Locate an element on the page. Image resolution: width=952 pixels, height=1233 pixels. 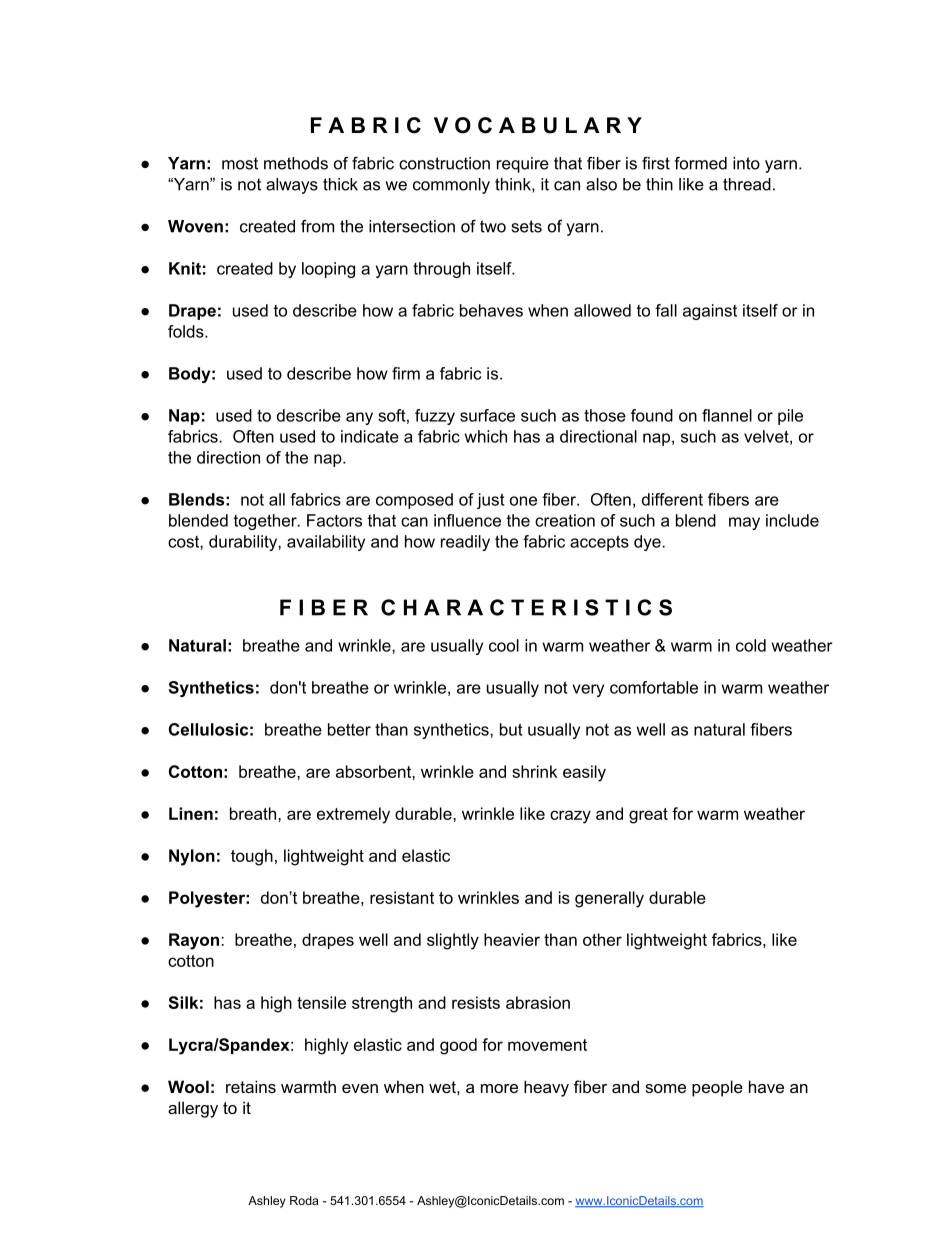
cold is located at coordinates (751, 645).
